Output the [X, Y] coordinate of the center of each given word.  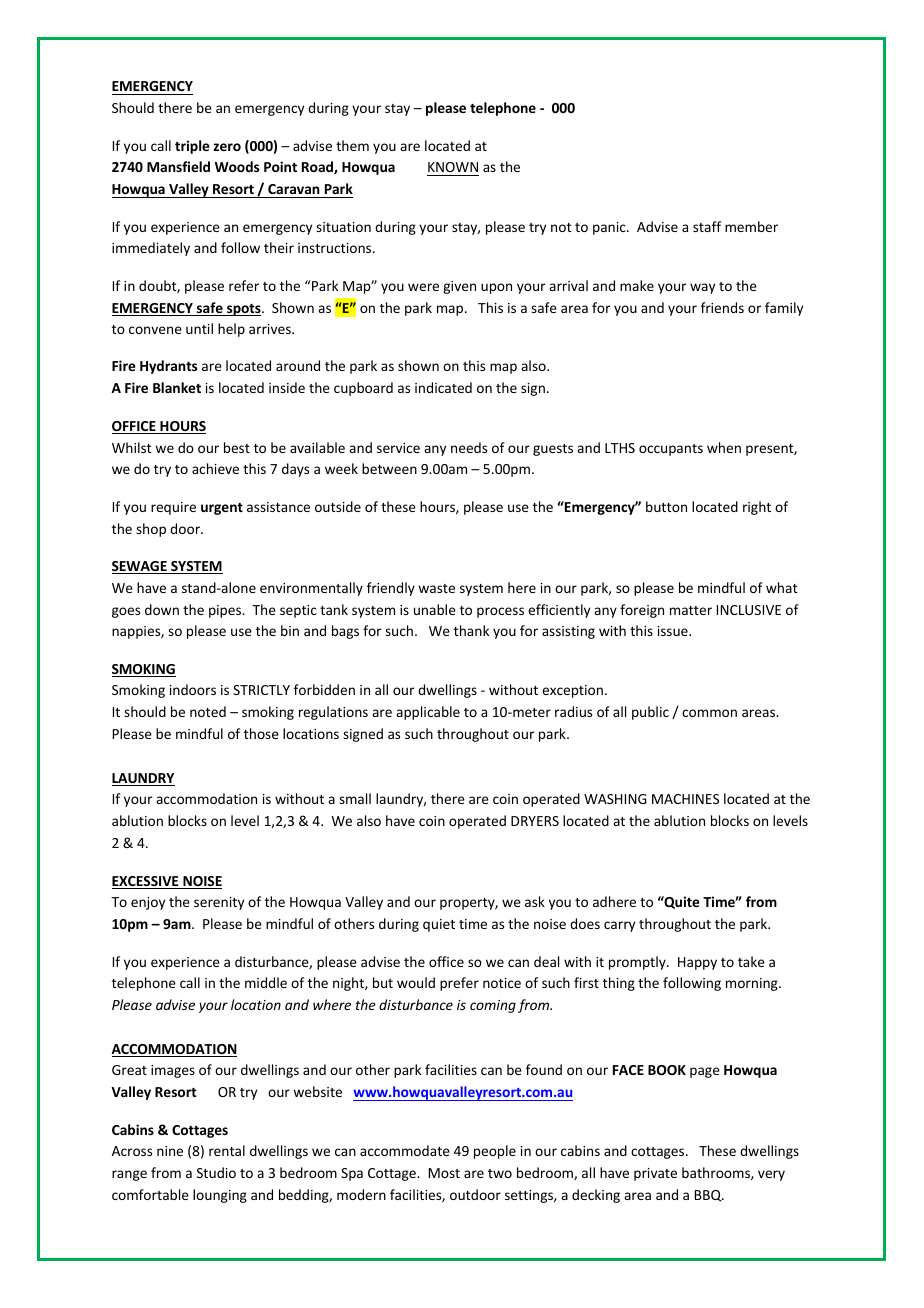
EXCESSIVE [146, 882]
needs [469, 447]
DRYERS [535, 821]
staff [707, 226]
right [757, 508]
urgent [222, 509]
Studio [216, 1172]
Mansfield [178, 166]
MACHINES [685, 799]
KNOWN [453, 167]
